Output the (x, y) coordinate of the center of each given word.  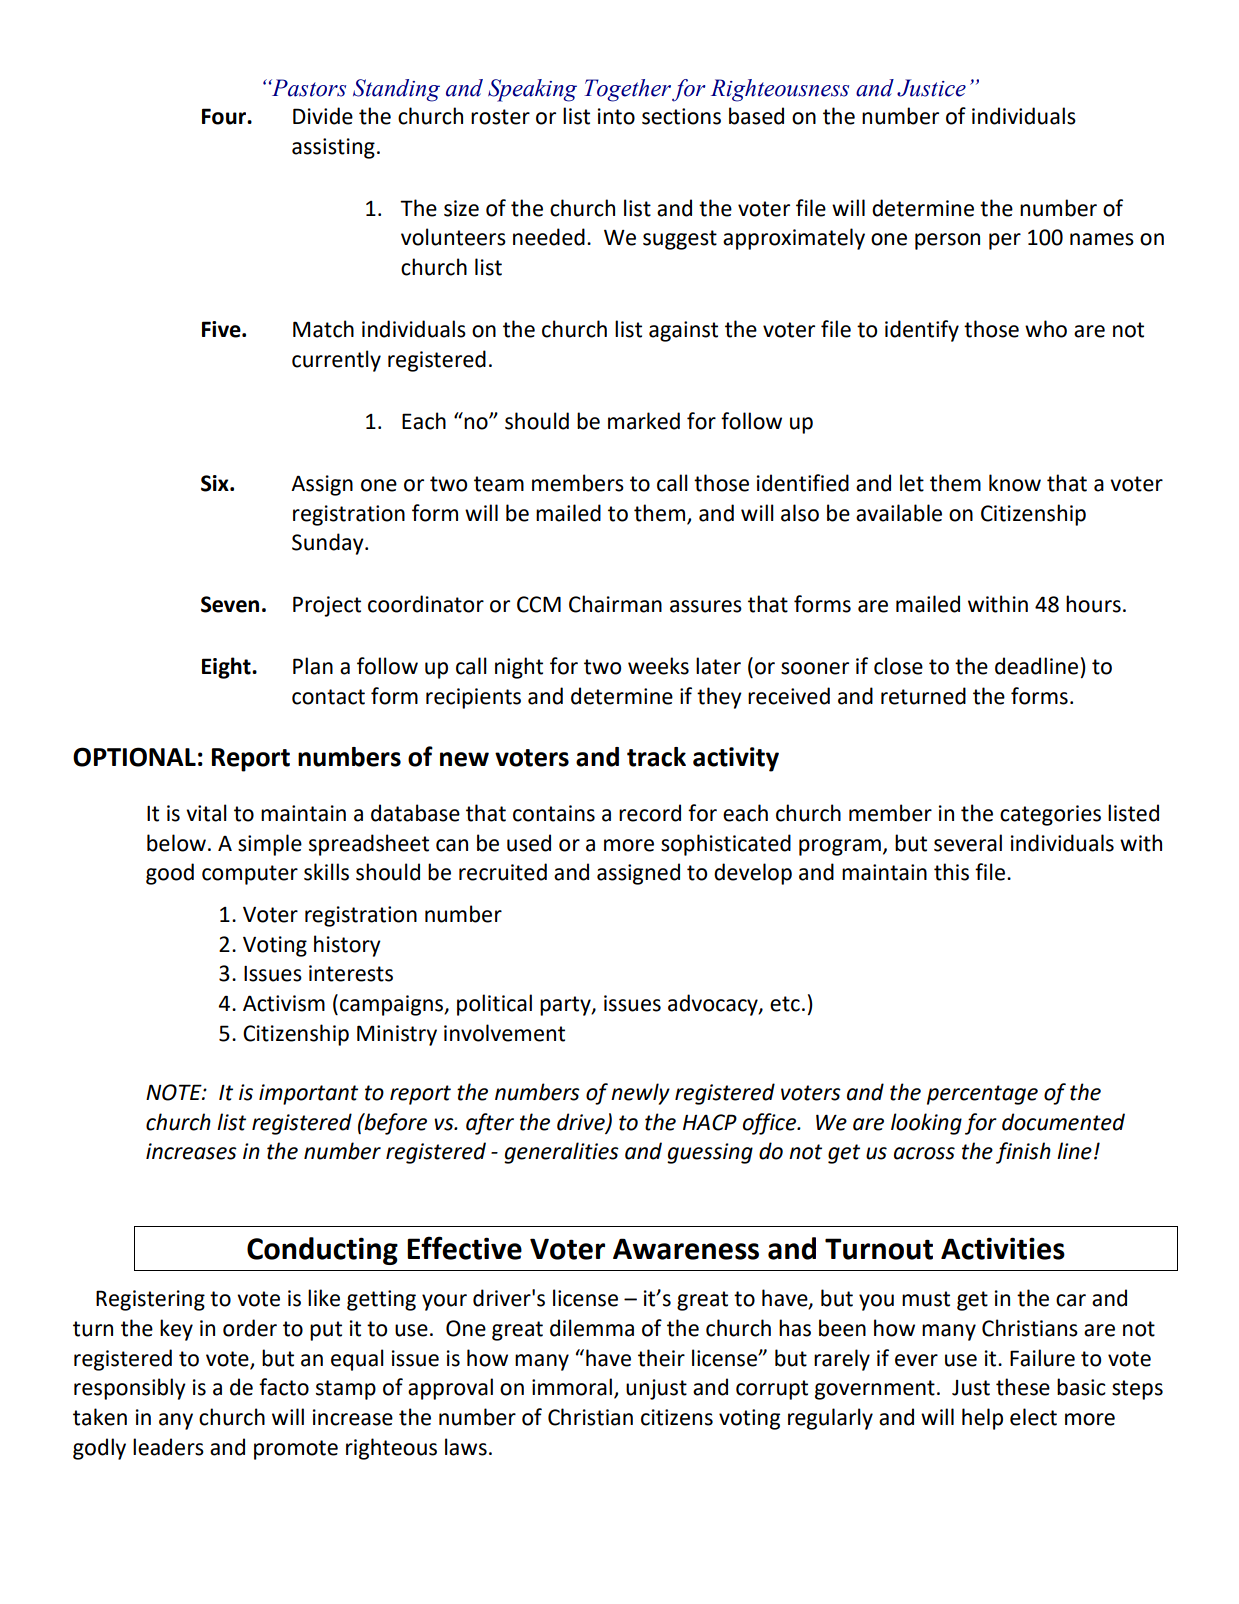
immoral (573, 1388)
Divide (323, 116)
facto (284, 1387)
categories (1050, 815)
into (616, 116)
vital (206, 813)
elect (1033, 1417)
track (656, 757)
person (947, 241)
